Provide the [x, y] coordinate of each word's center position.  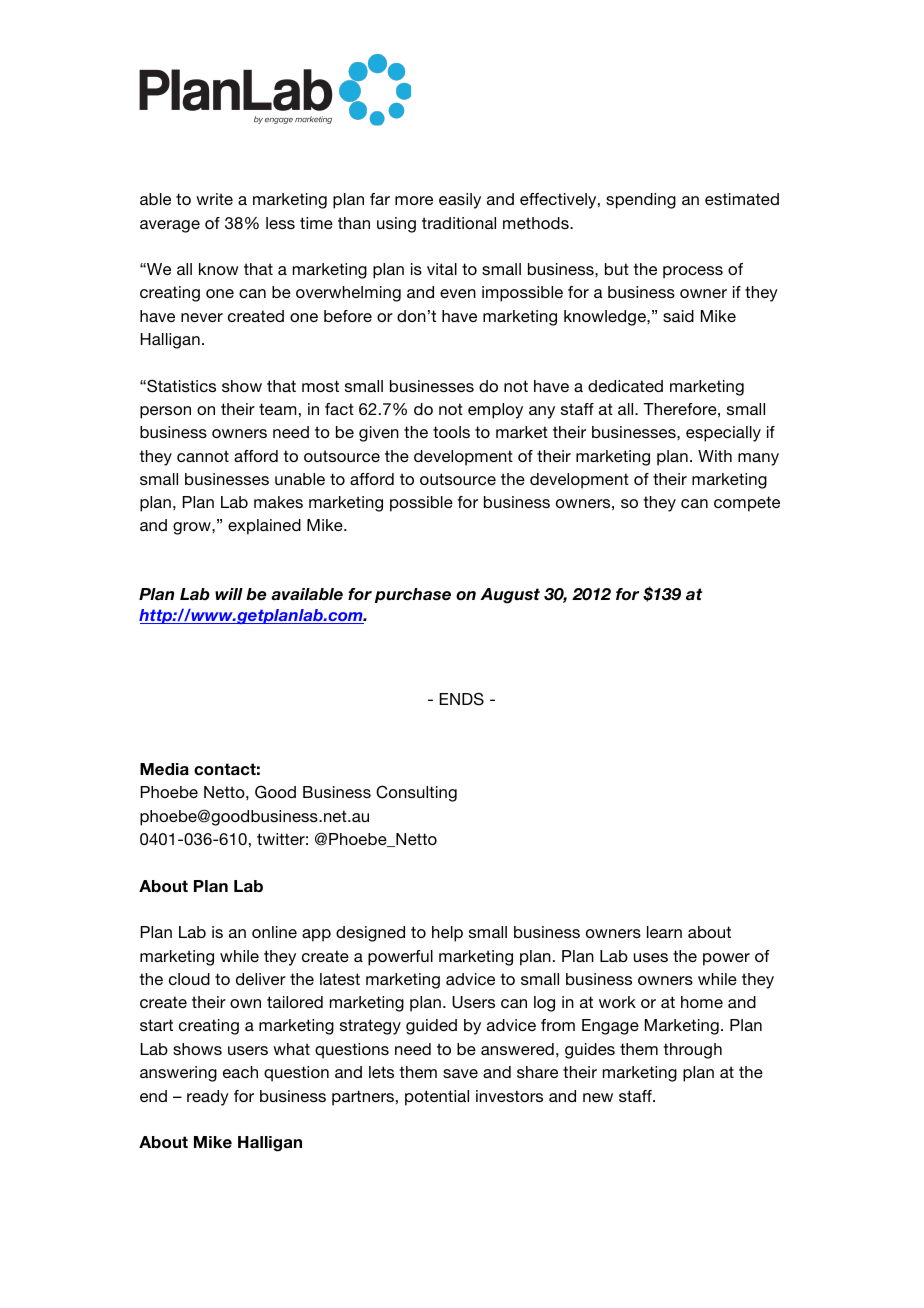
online [274, 932]
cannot [203, 456]
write [214, 199]
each [240, 1072]
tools [451, 432]
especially [723, 434]
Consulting [416, 793]
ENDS [462, 699]
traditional [459, 223]
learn [664, 932]
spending [641, 201]
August [510, 596]
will [229, 594]
